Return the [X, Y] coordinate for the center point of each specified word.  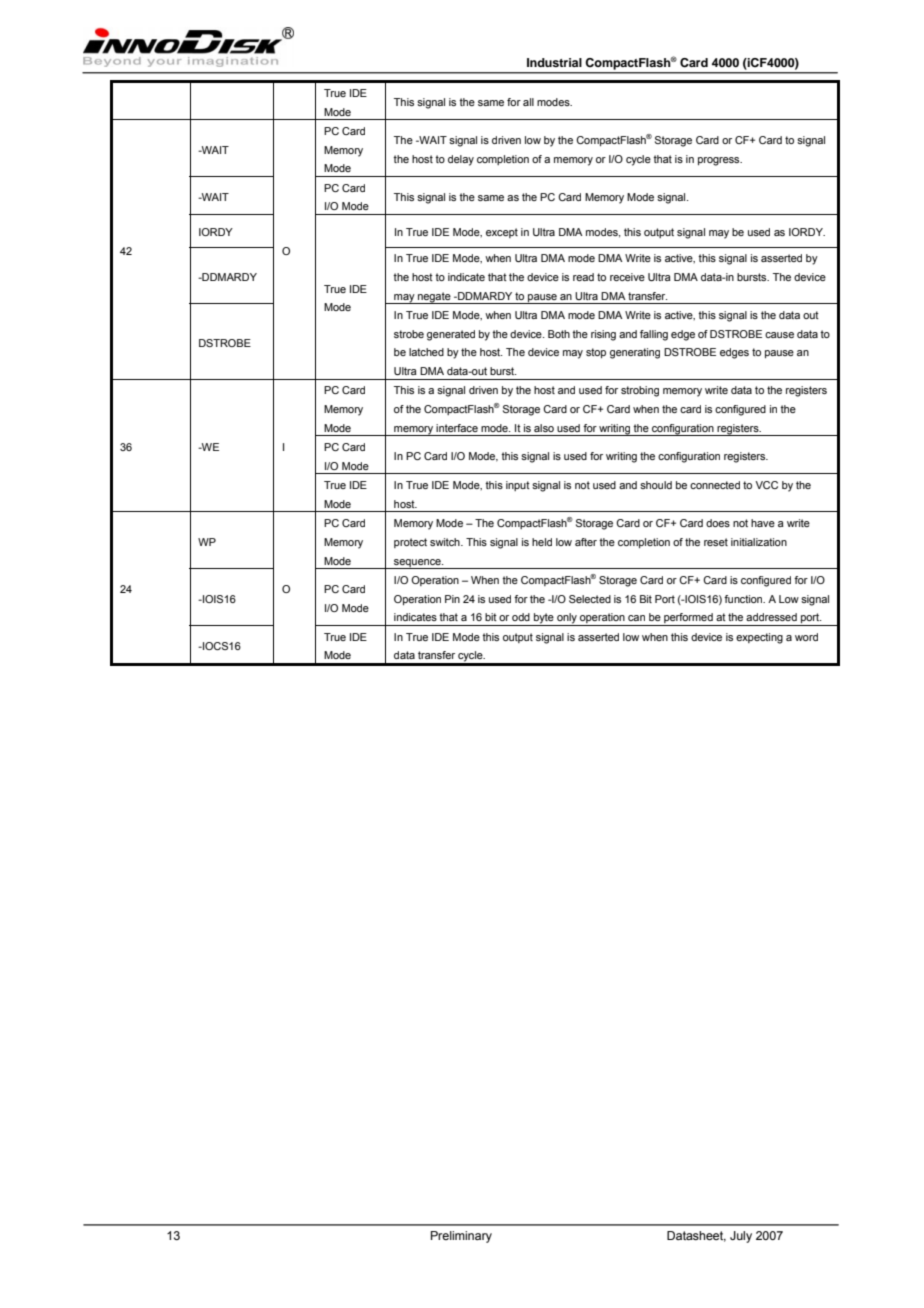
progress [720, 161]
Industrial [554, 62]
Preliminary [461, 1237]
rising [603, 335]
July [741, 1237]
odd [521, 617]
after [586, 542]
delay [461, 160]
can [636, 618]
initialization [759, 542]
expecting [759, 638]
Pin [452, 599]
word [806, 637]
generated [451, 335]
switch [446, 542]
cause [779, 335]
